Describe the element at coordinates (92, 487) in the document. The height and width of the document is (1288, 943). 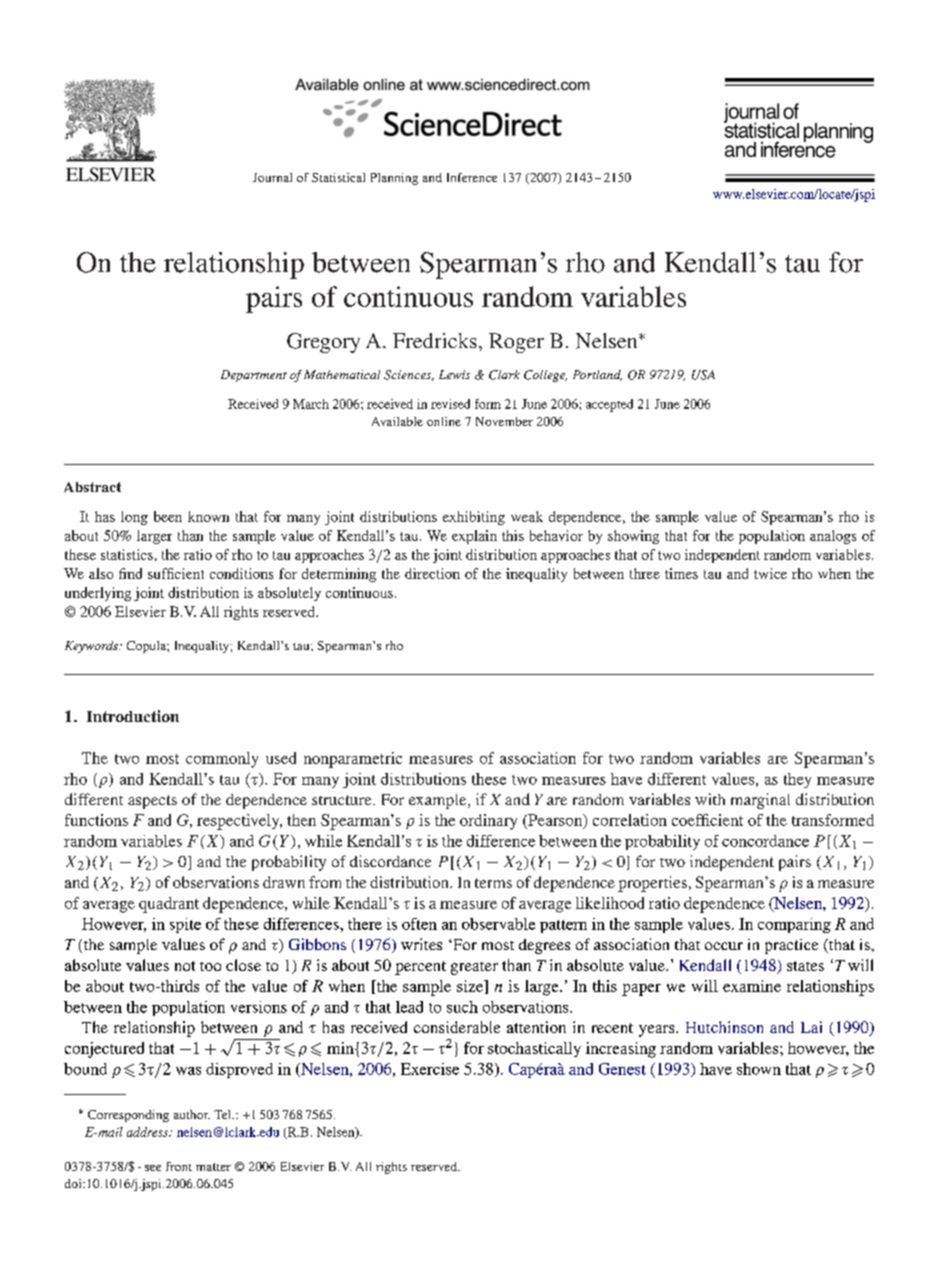
I see `Abstract` at that location.
